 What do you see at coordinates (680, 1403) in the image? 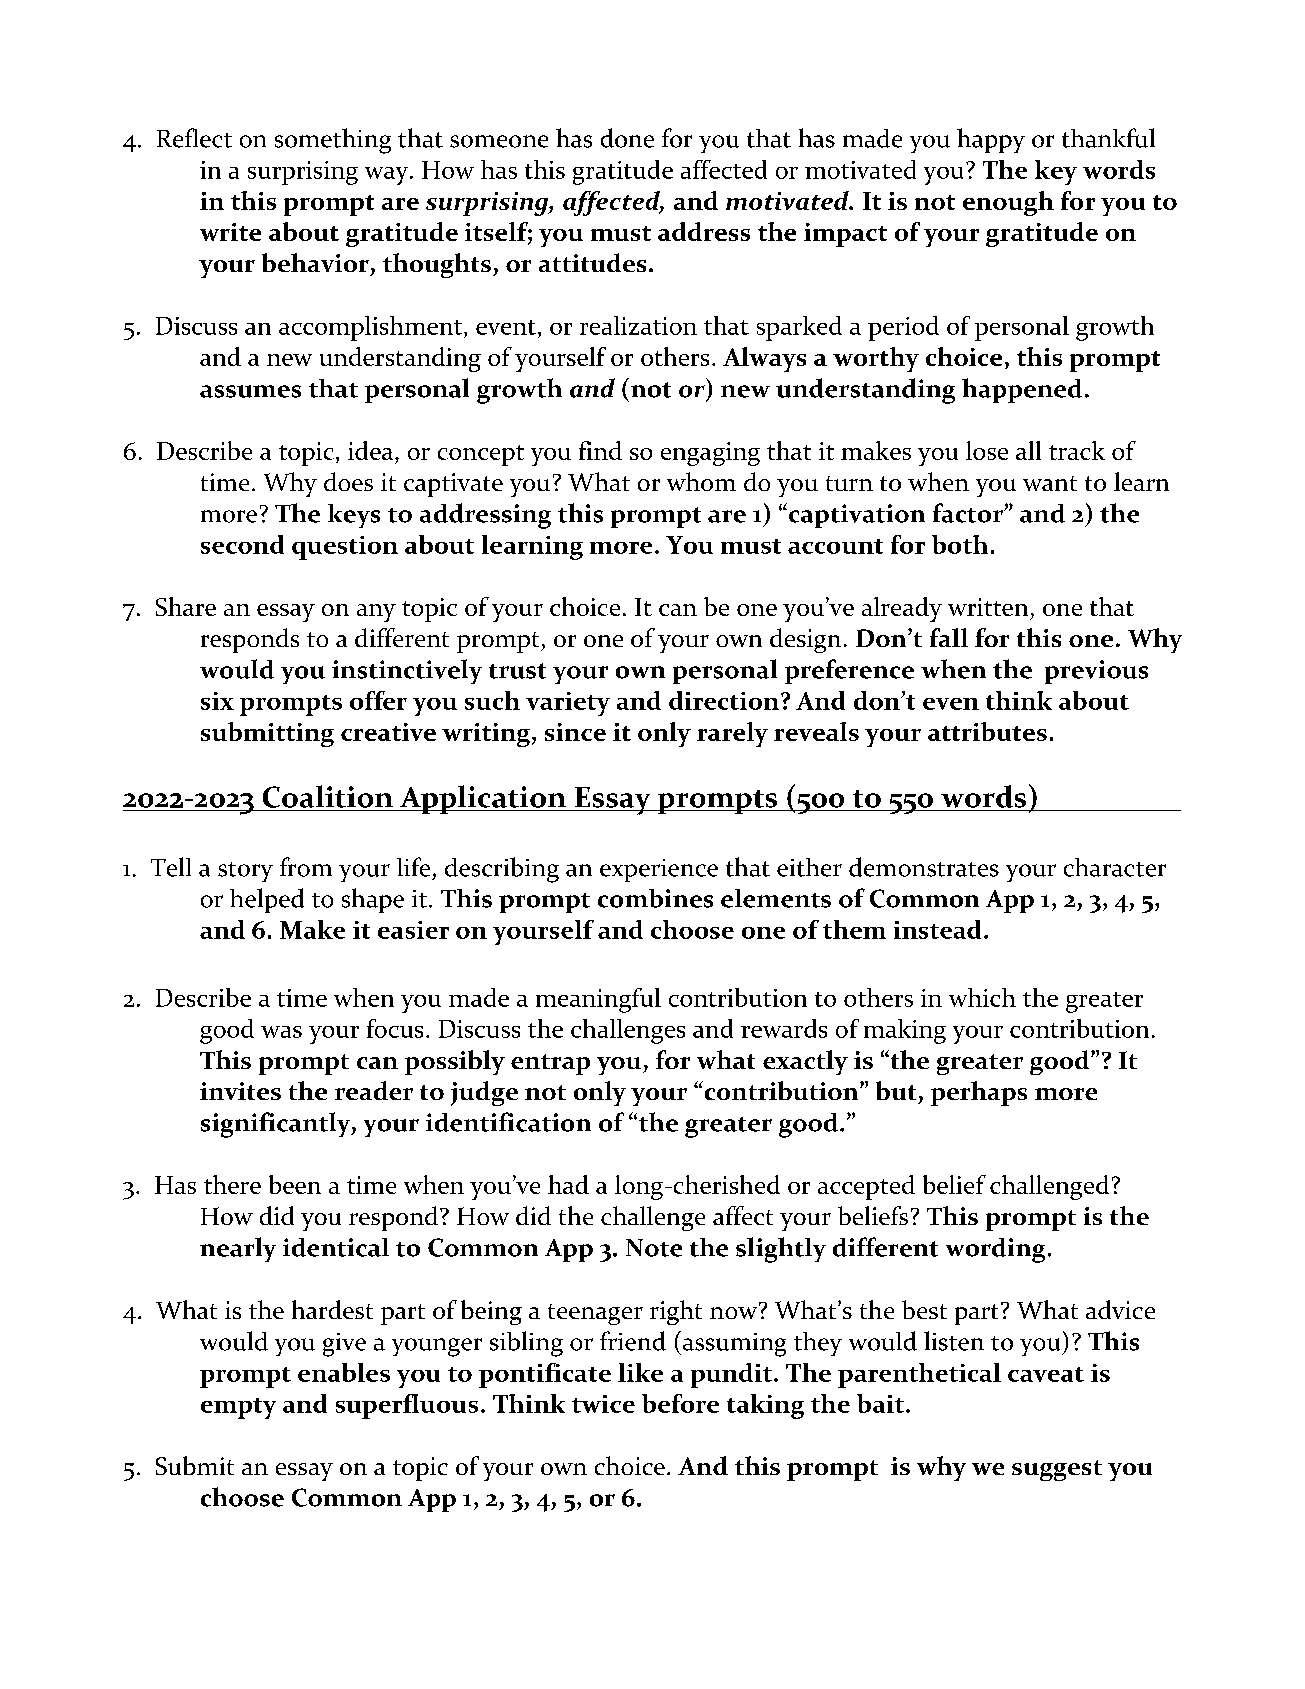
I see `before` at bounding box center [680, 1403].
